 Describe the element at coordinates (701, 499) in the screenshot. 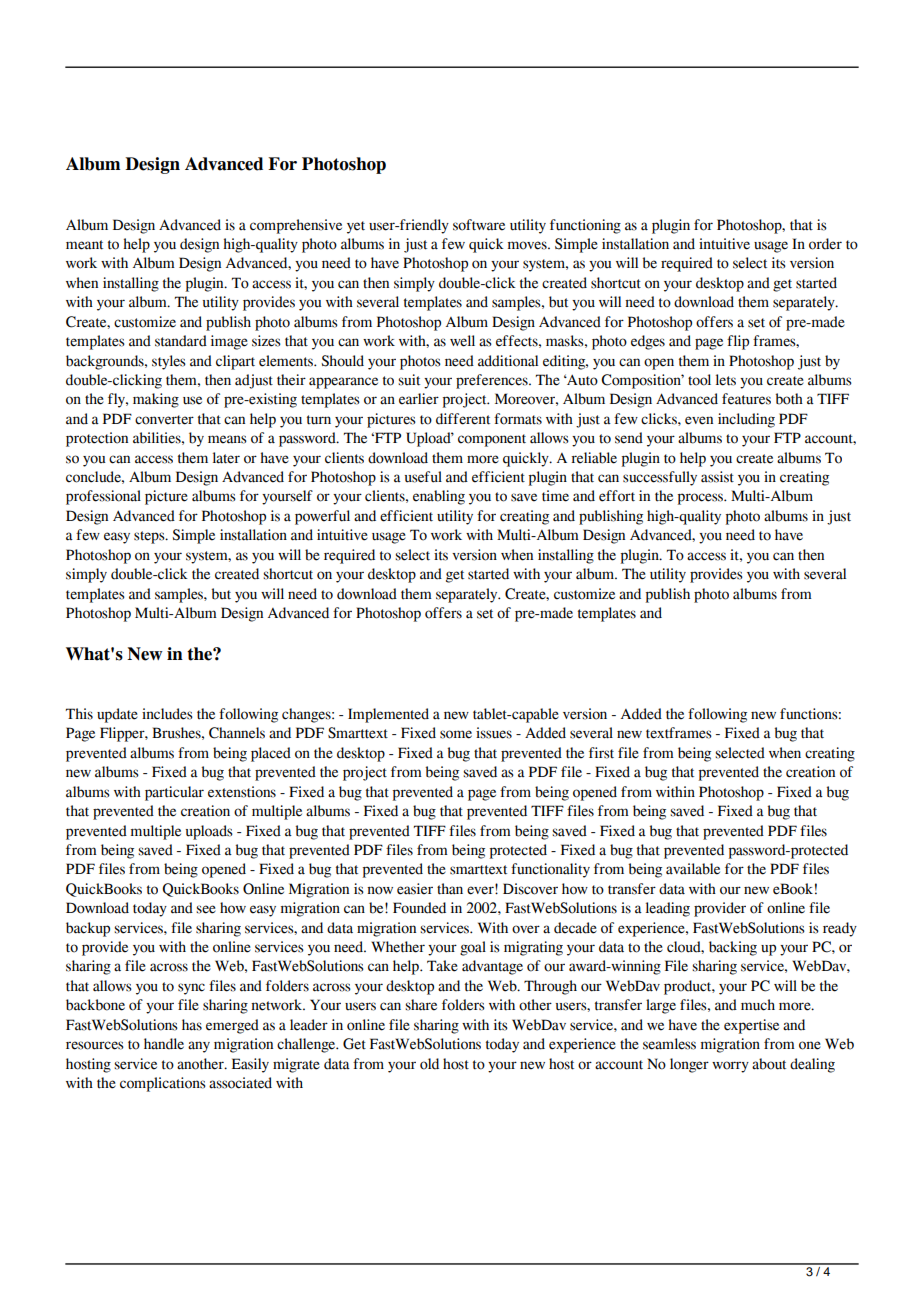

I see `process` at that location.
